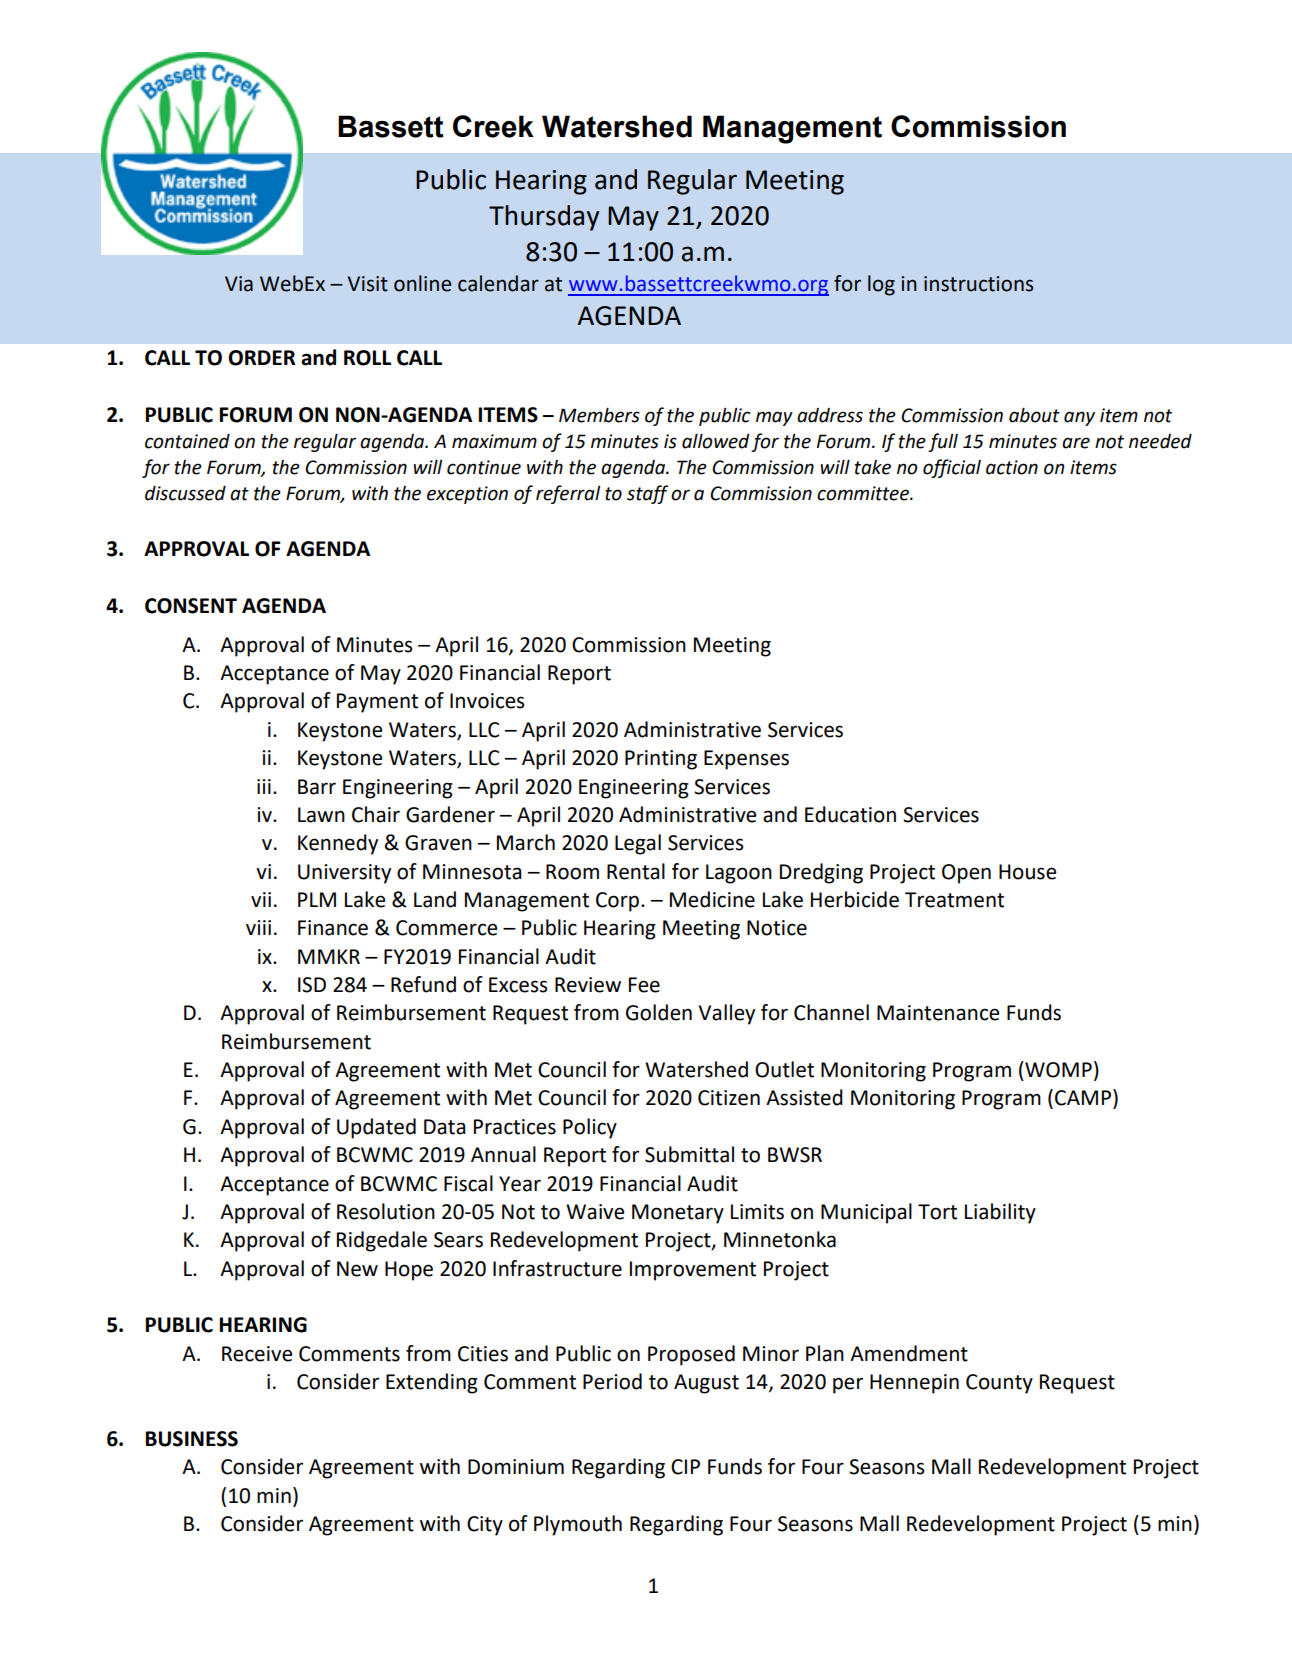 The height and width of the page is (1673, 1292). What do you see at coordinates (938, 1013) in the page?
I see `Maintenance` at bounding box center [938, 1013].
